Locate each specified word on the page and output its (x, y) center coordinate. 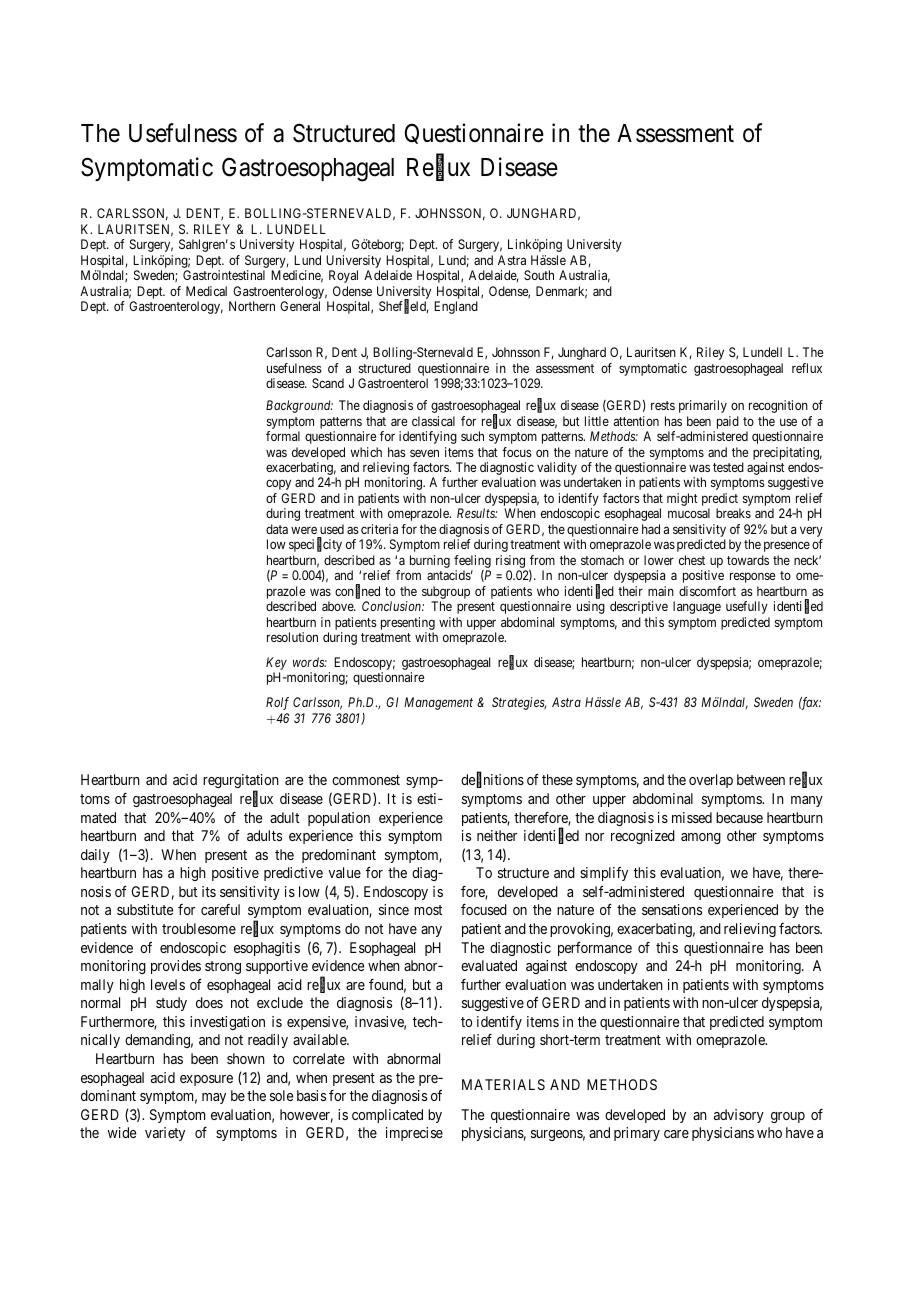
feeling (472, 563)
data (277, 529)
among (701, 838)
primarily (703, 406)
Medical (206, 291)
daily (95, 856)
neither (497, 835)
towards (748, 560)
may (214, 1098)
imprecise (414, 1134)
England (456, 307)
